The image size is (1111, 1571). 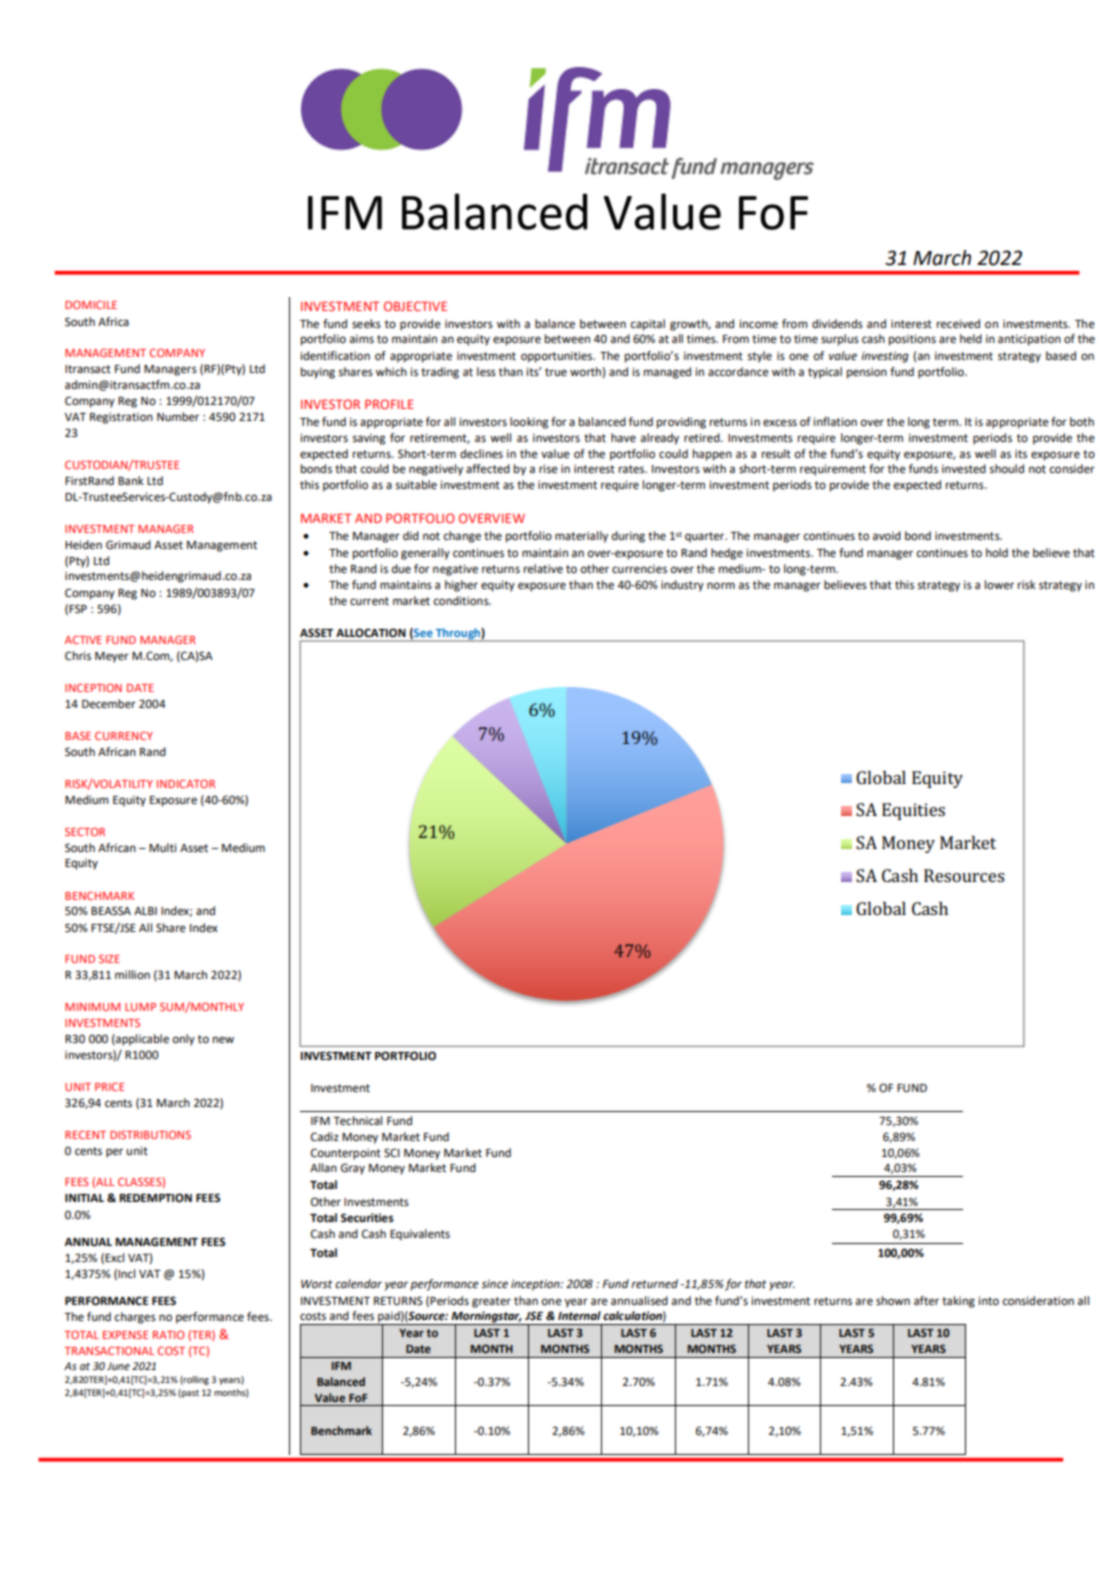 I want to click on charges, so click(x=135, y=1318).
